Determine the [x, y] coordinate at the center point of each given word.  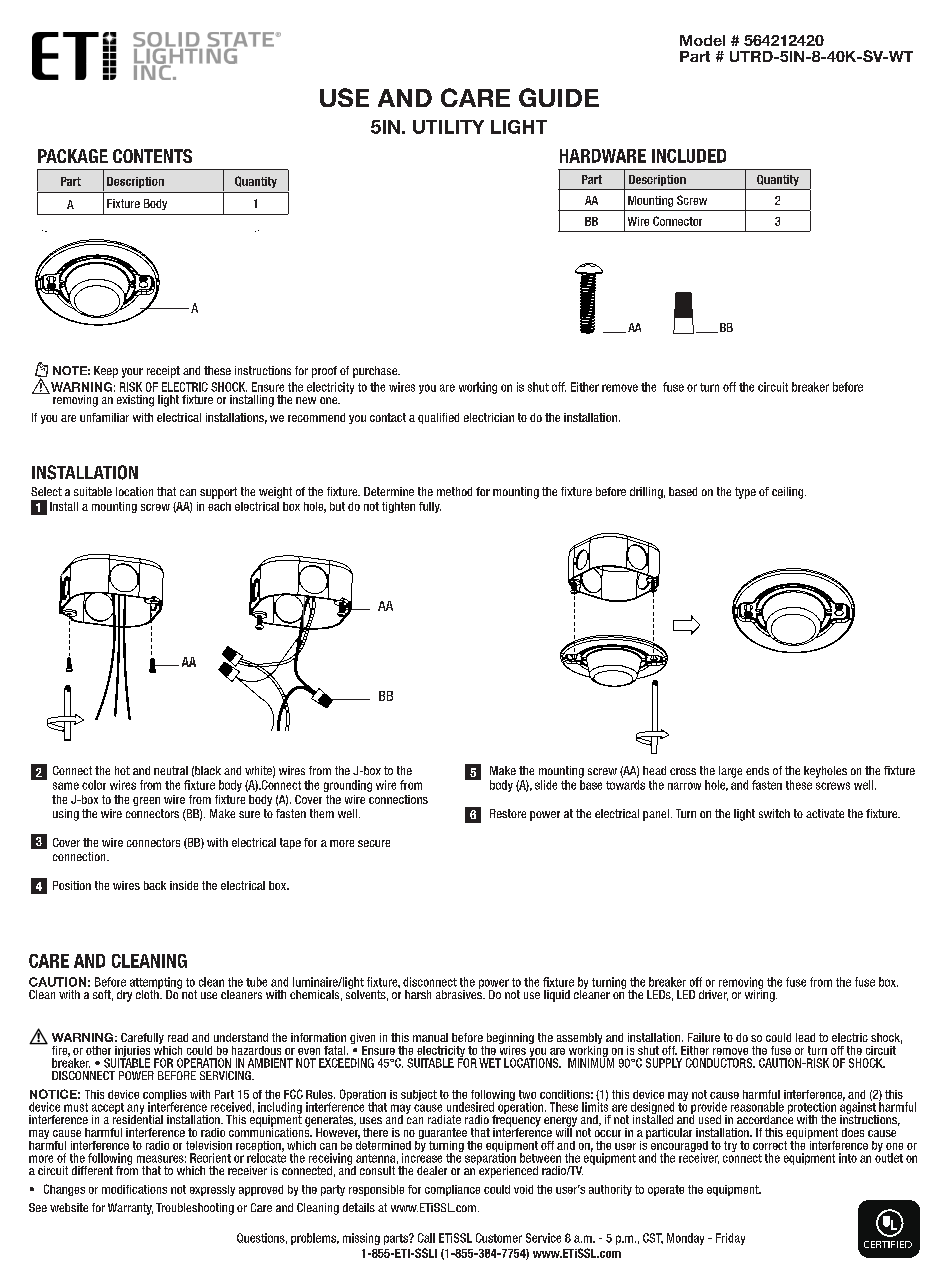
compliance [452, 1190]
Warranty [130, 1209]
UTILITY [448, 127]
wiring [761, 995]
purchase [376, 372]
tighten [398, 507]
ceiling [789, 493]
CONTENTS [152, 156]
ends [757, 770]
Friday [730, 1239]
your [132, 373]
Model [702, 40]
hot [122, 770]
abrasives [460, 993]
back [155, 885]
